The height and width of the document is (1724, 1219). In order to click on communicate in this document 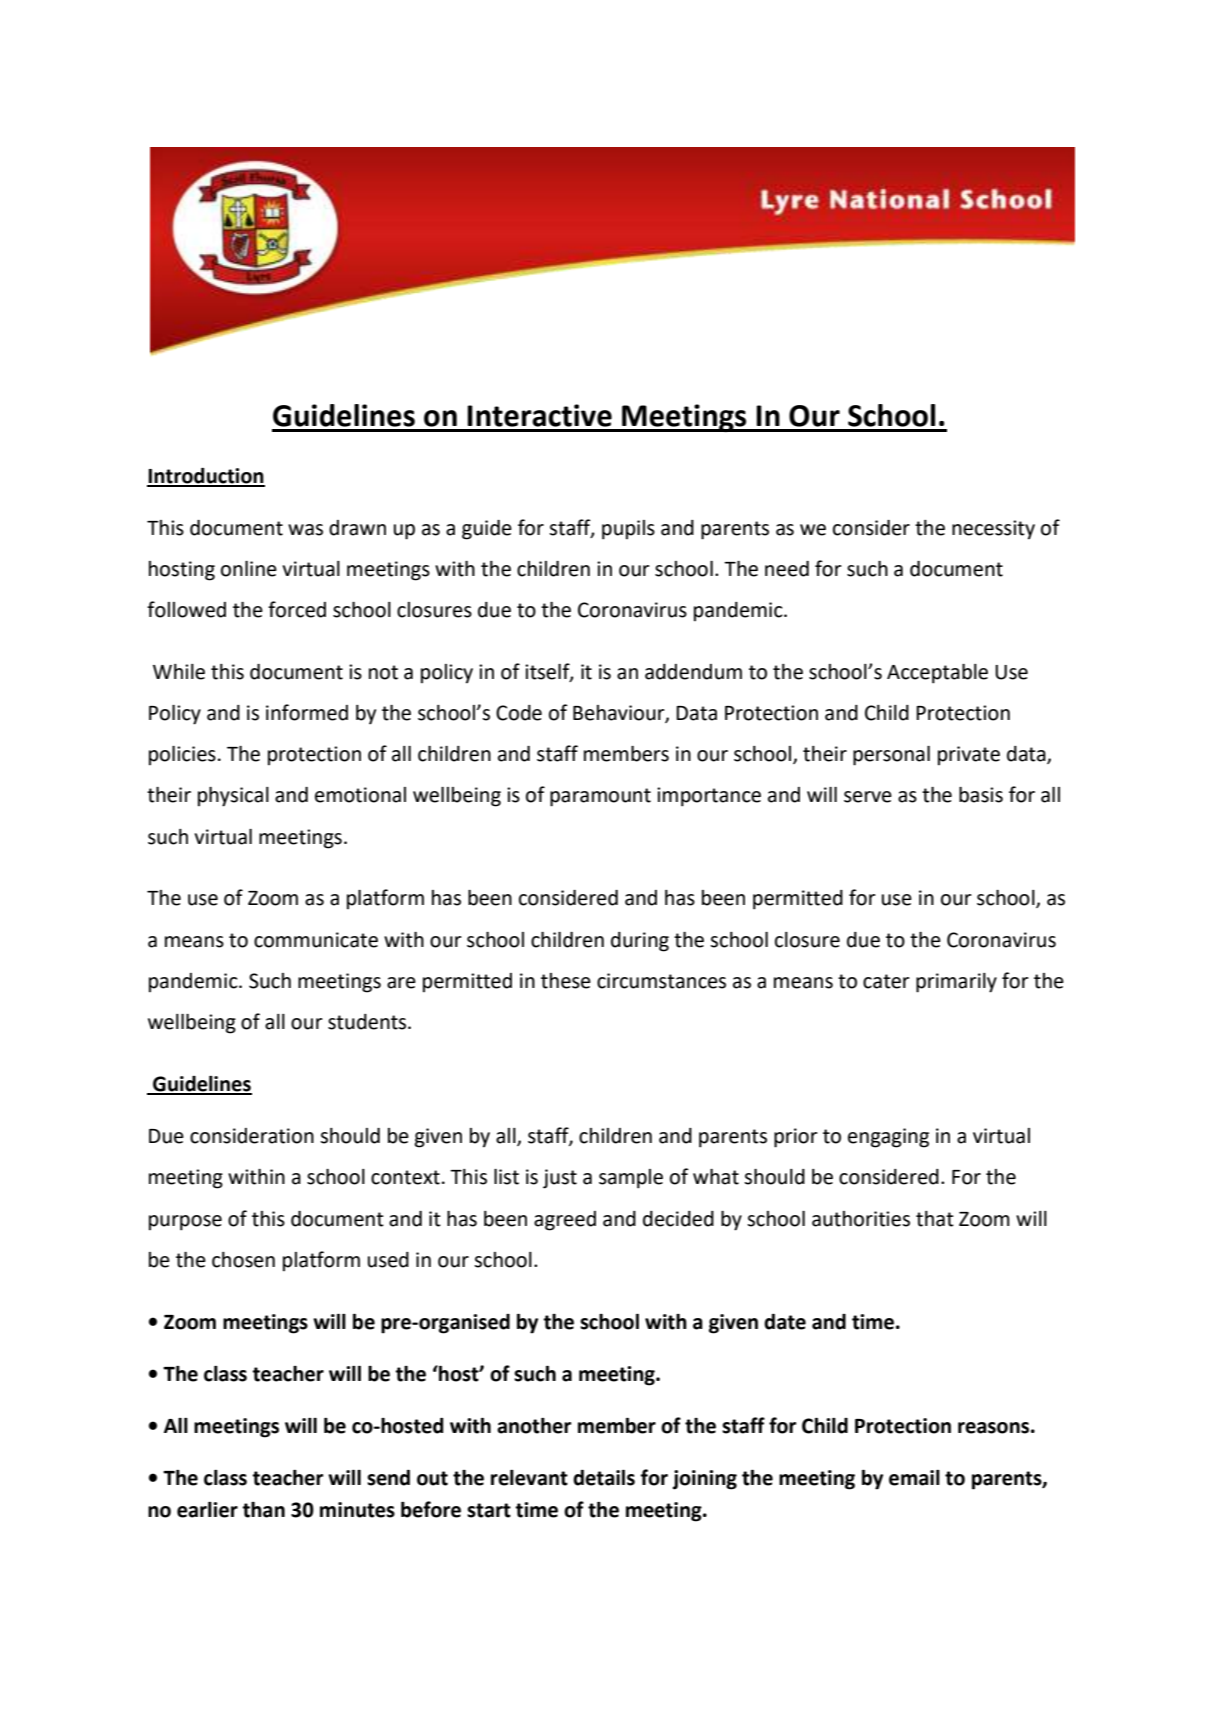, I will do `click(316, 940)`.
